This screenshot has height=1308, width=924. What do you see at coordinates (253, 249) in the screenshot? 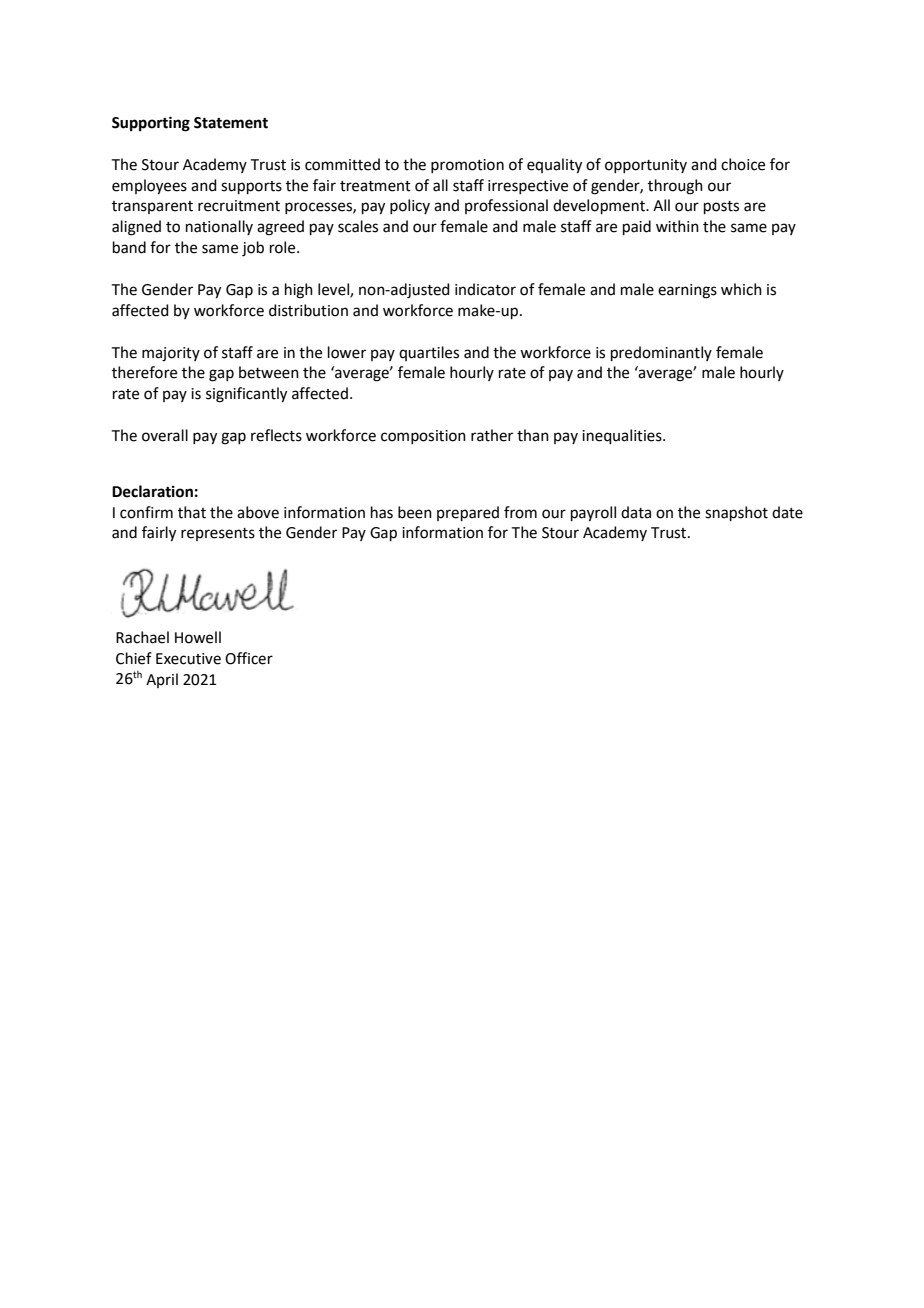
I see `job` at bounding box center [253, 249].
